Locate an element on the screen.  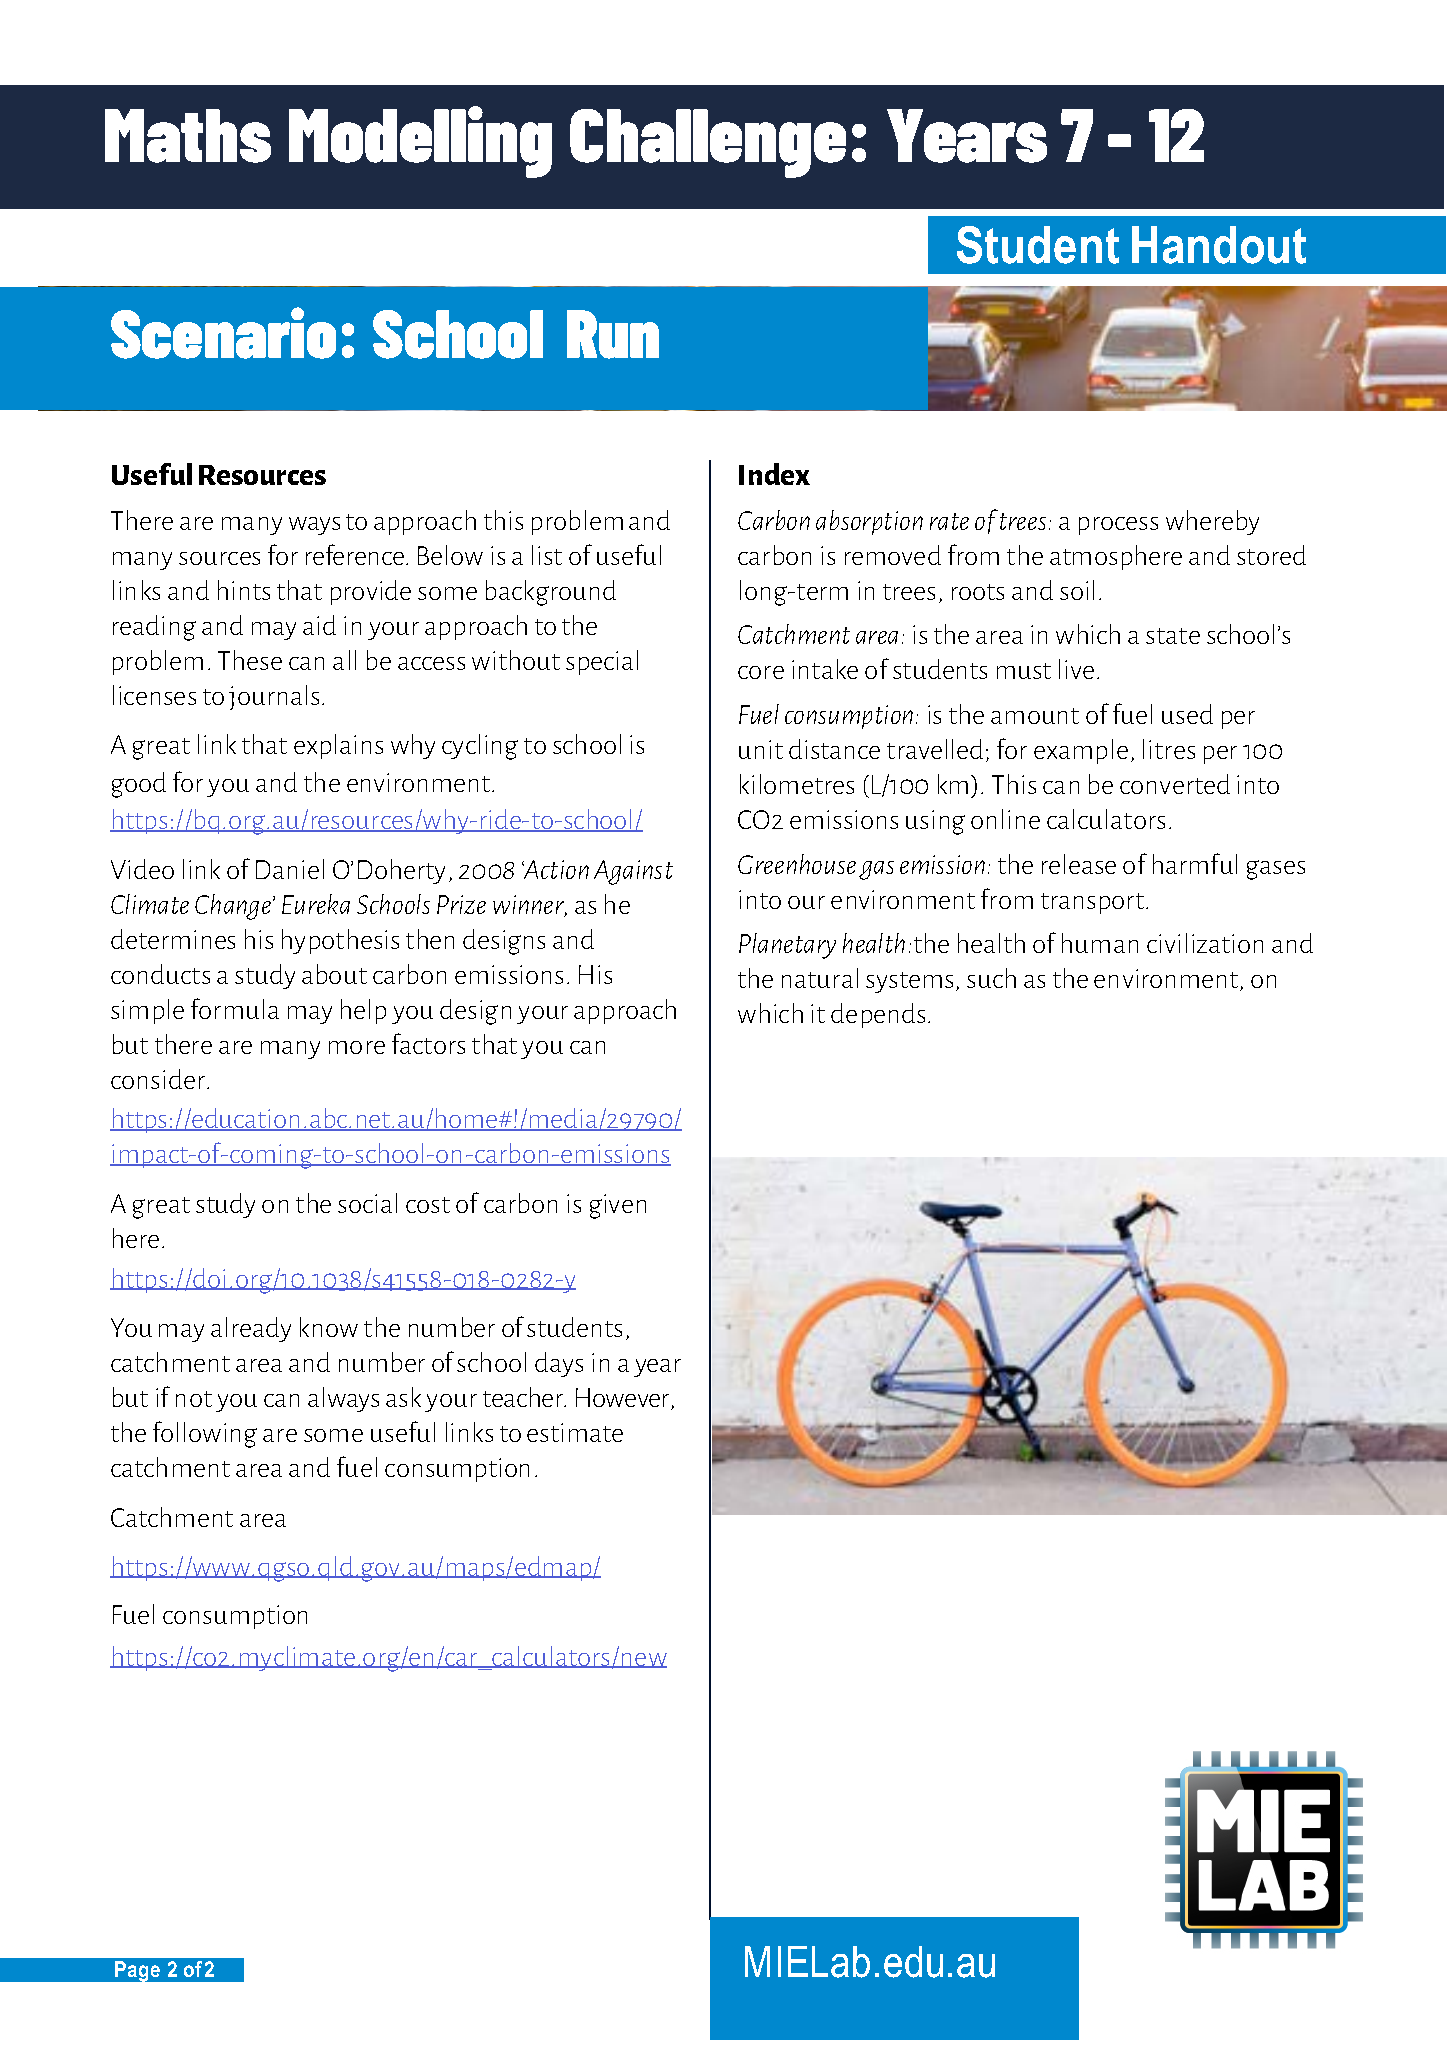
transport is located at coordinates (1092, 903).
